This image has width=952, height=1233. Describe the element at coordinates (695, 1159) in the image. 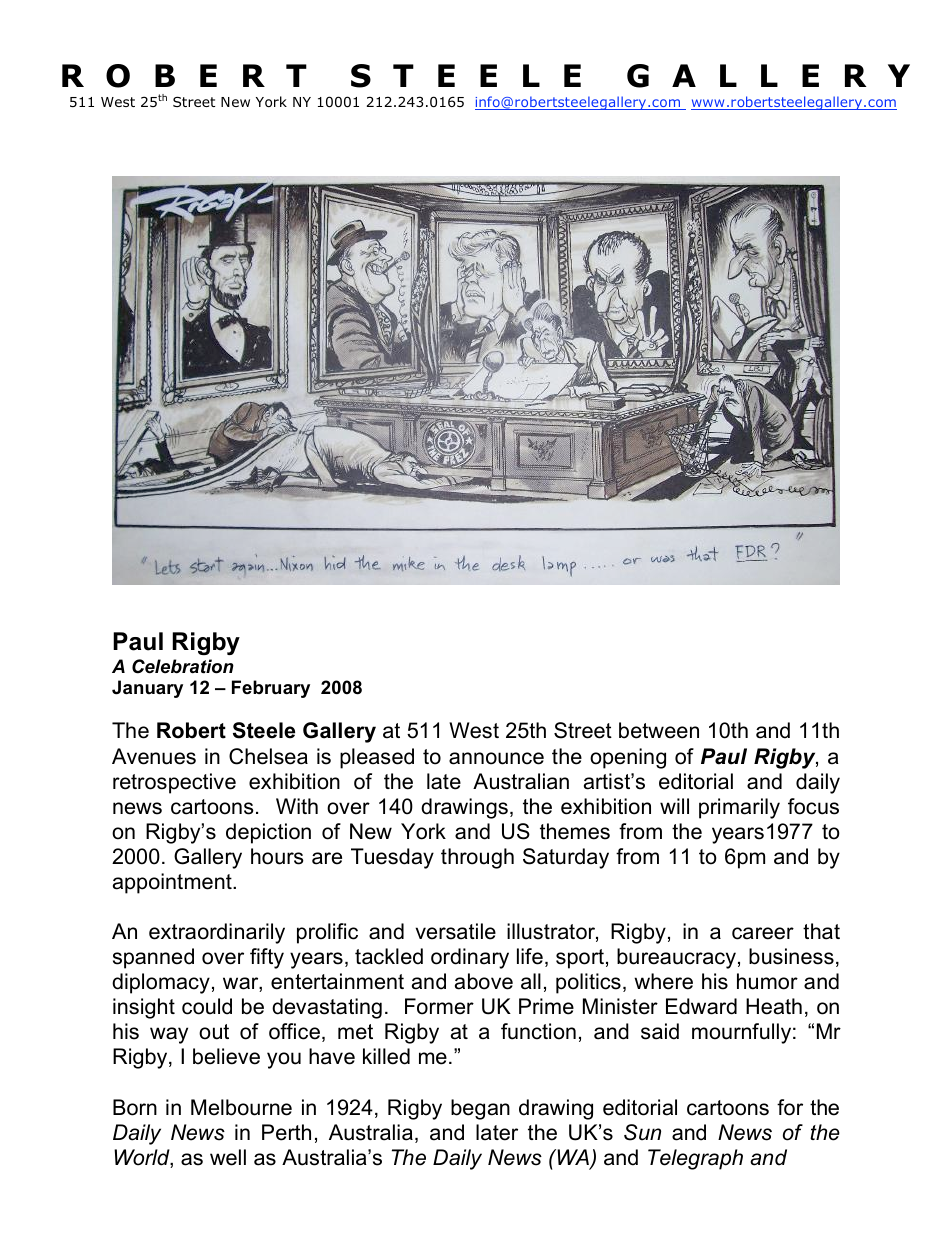

I see `Telegraph` at that location.
